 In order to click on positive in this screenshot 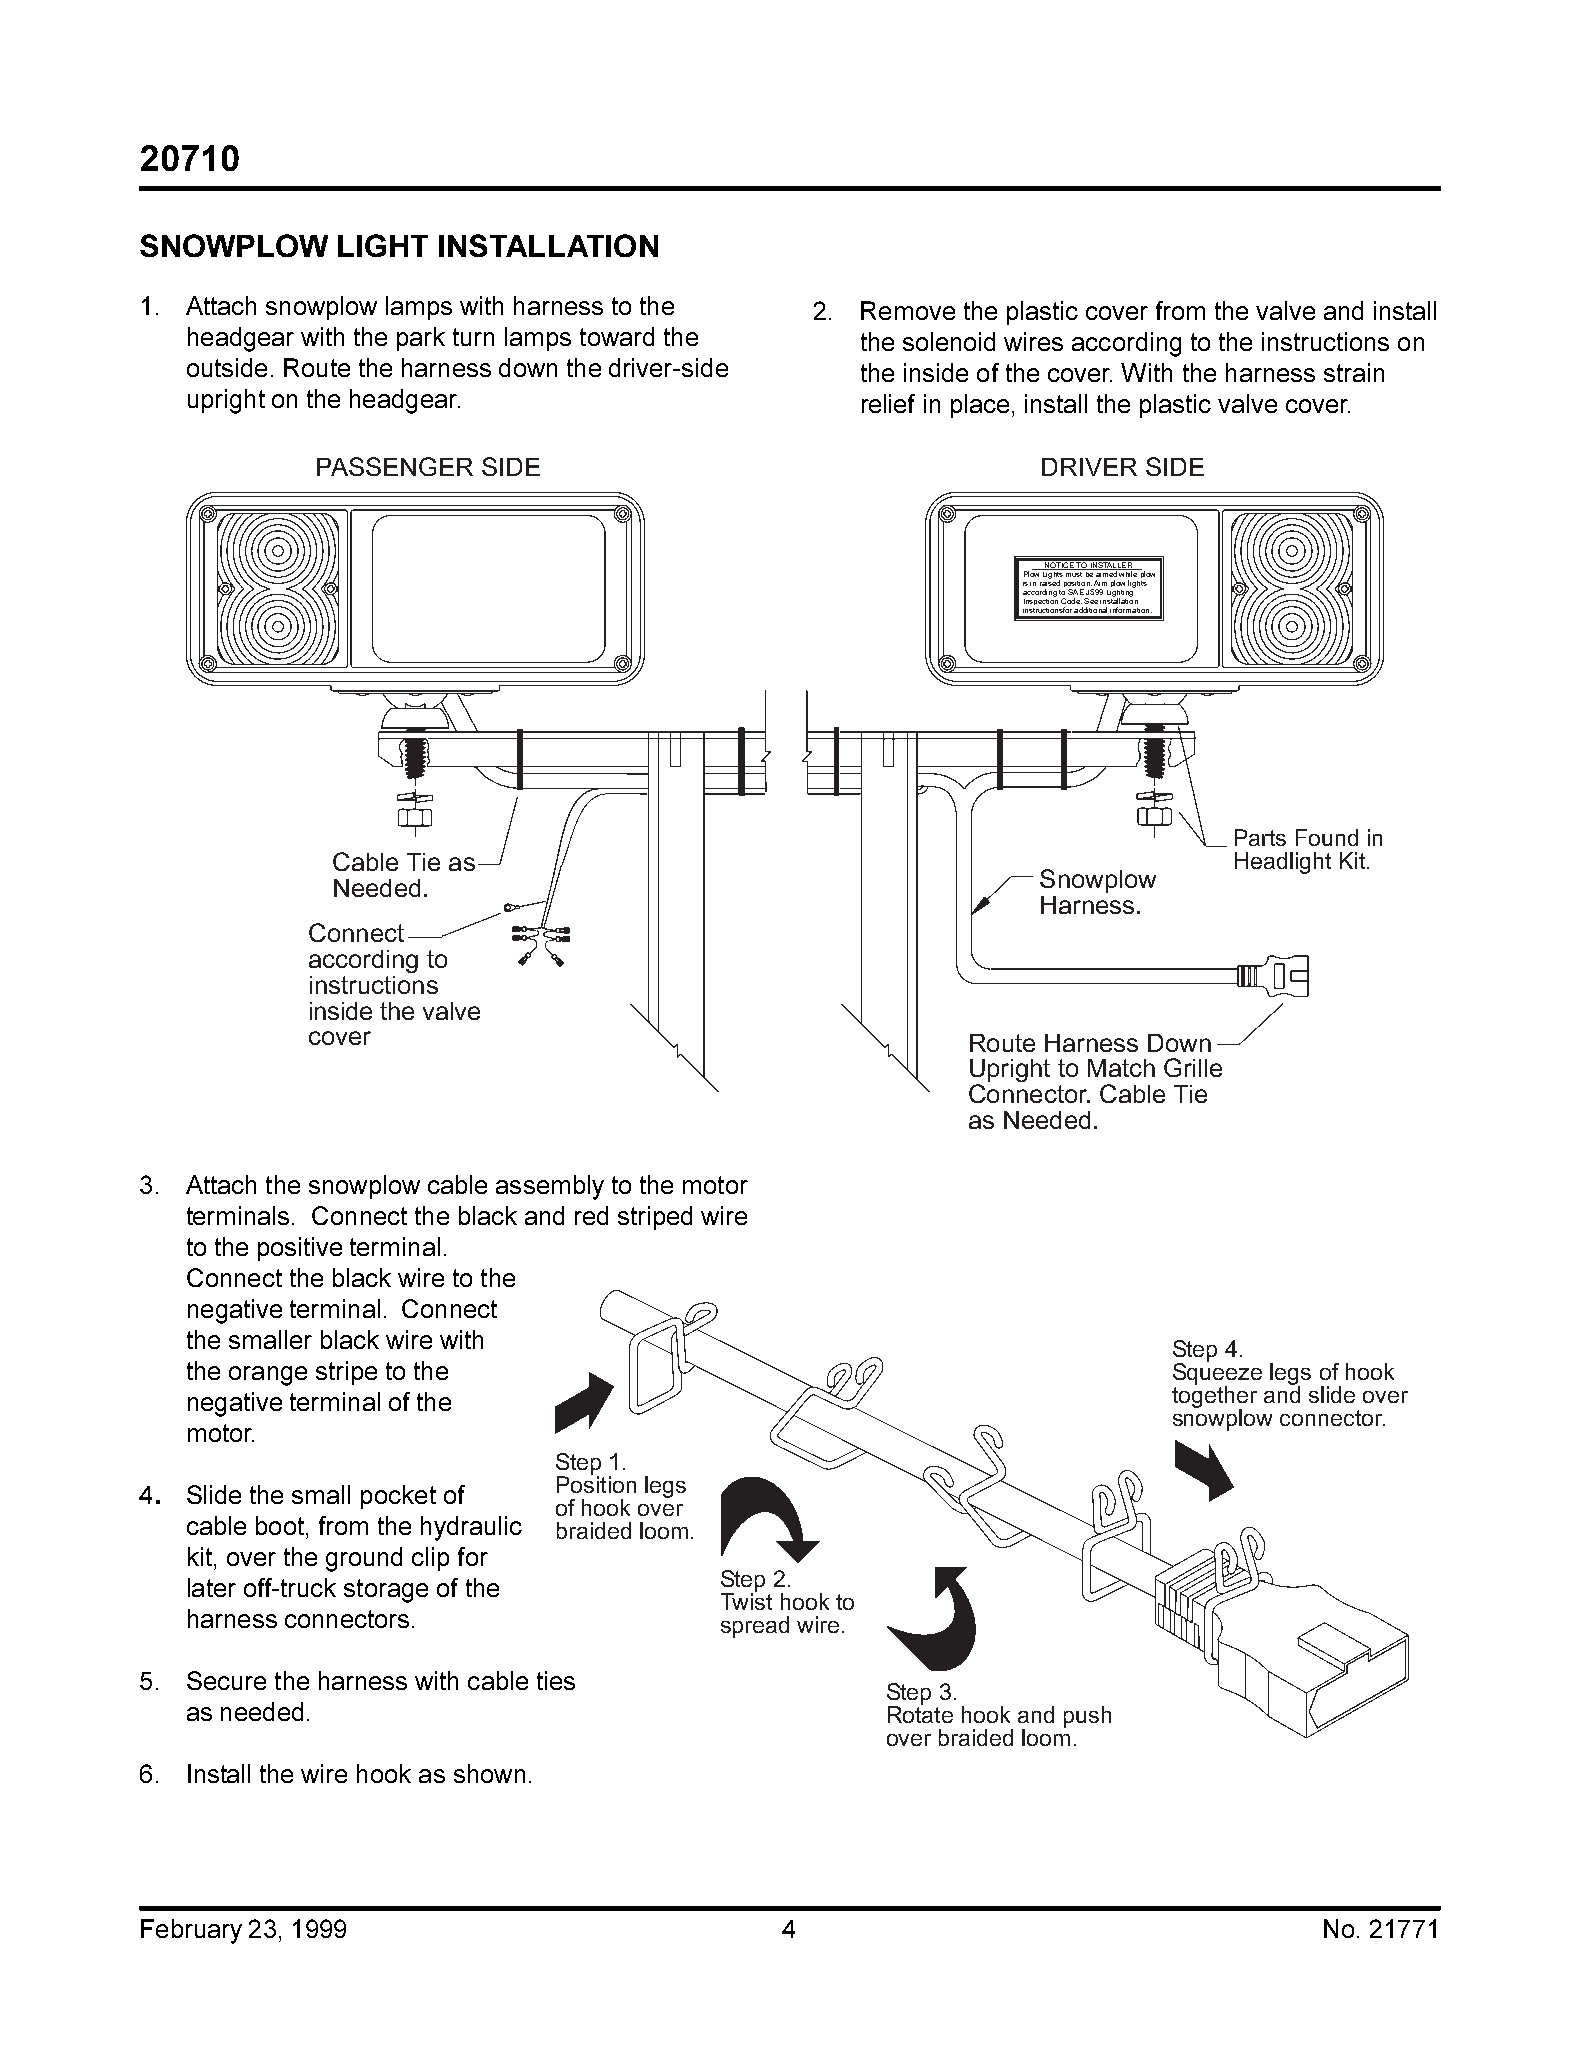, I will do `click(300, 1249)`.
